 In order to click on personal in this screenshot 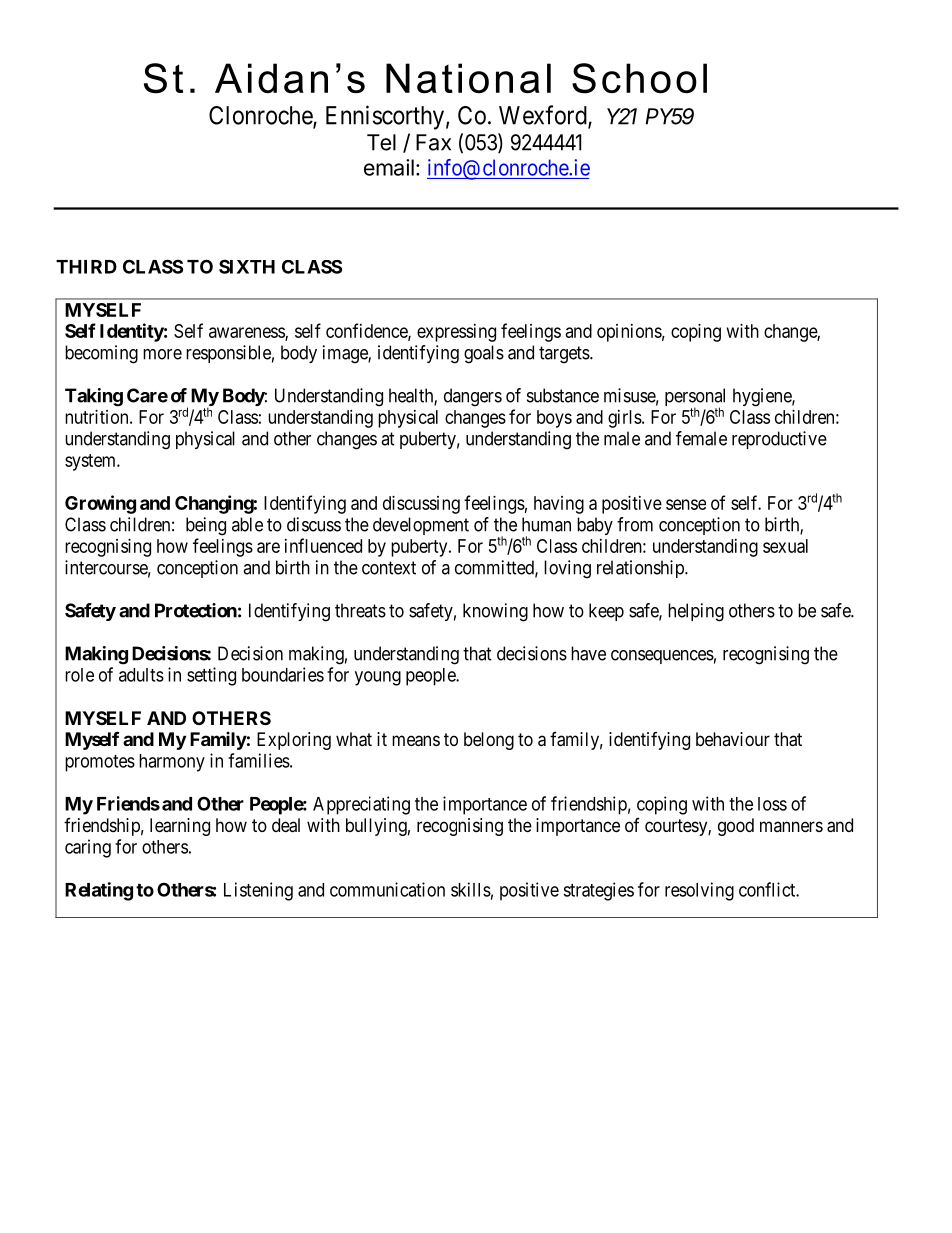, I will do `click(695, 398)`.
